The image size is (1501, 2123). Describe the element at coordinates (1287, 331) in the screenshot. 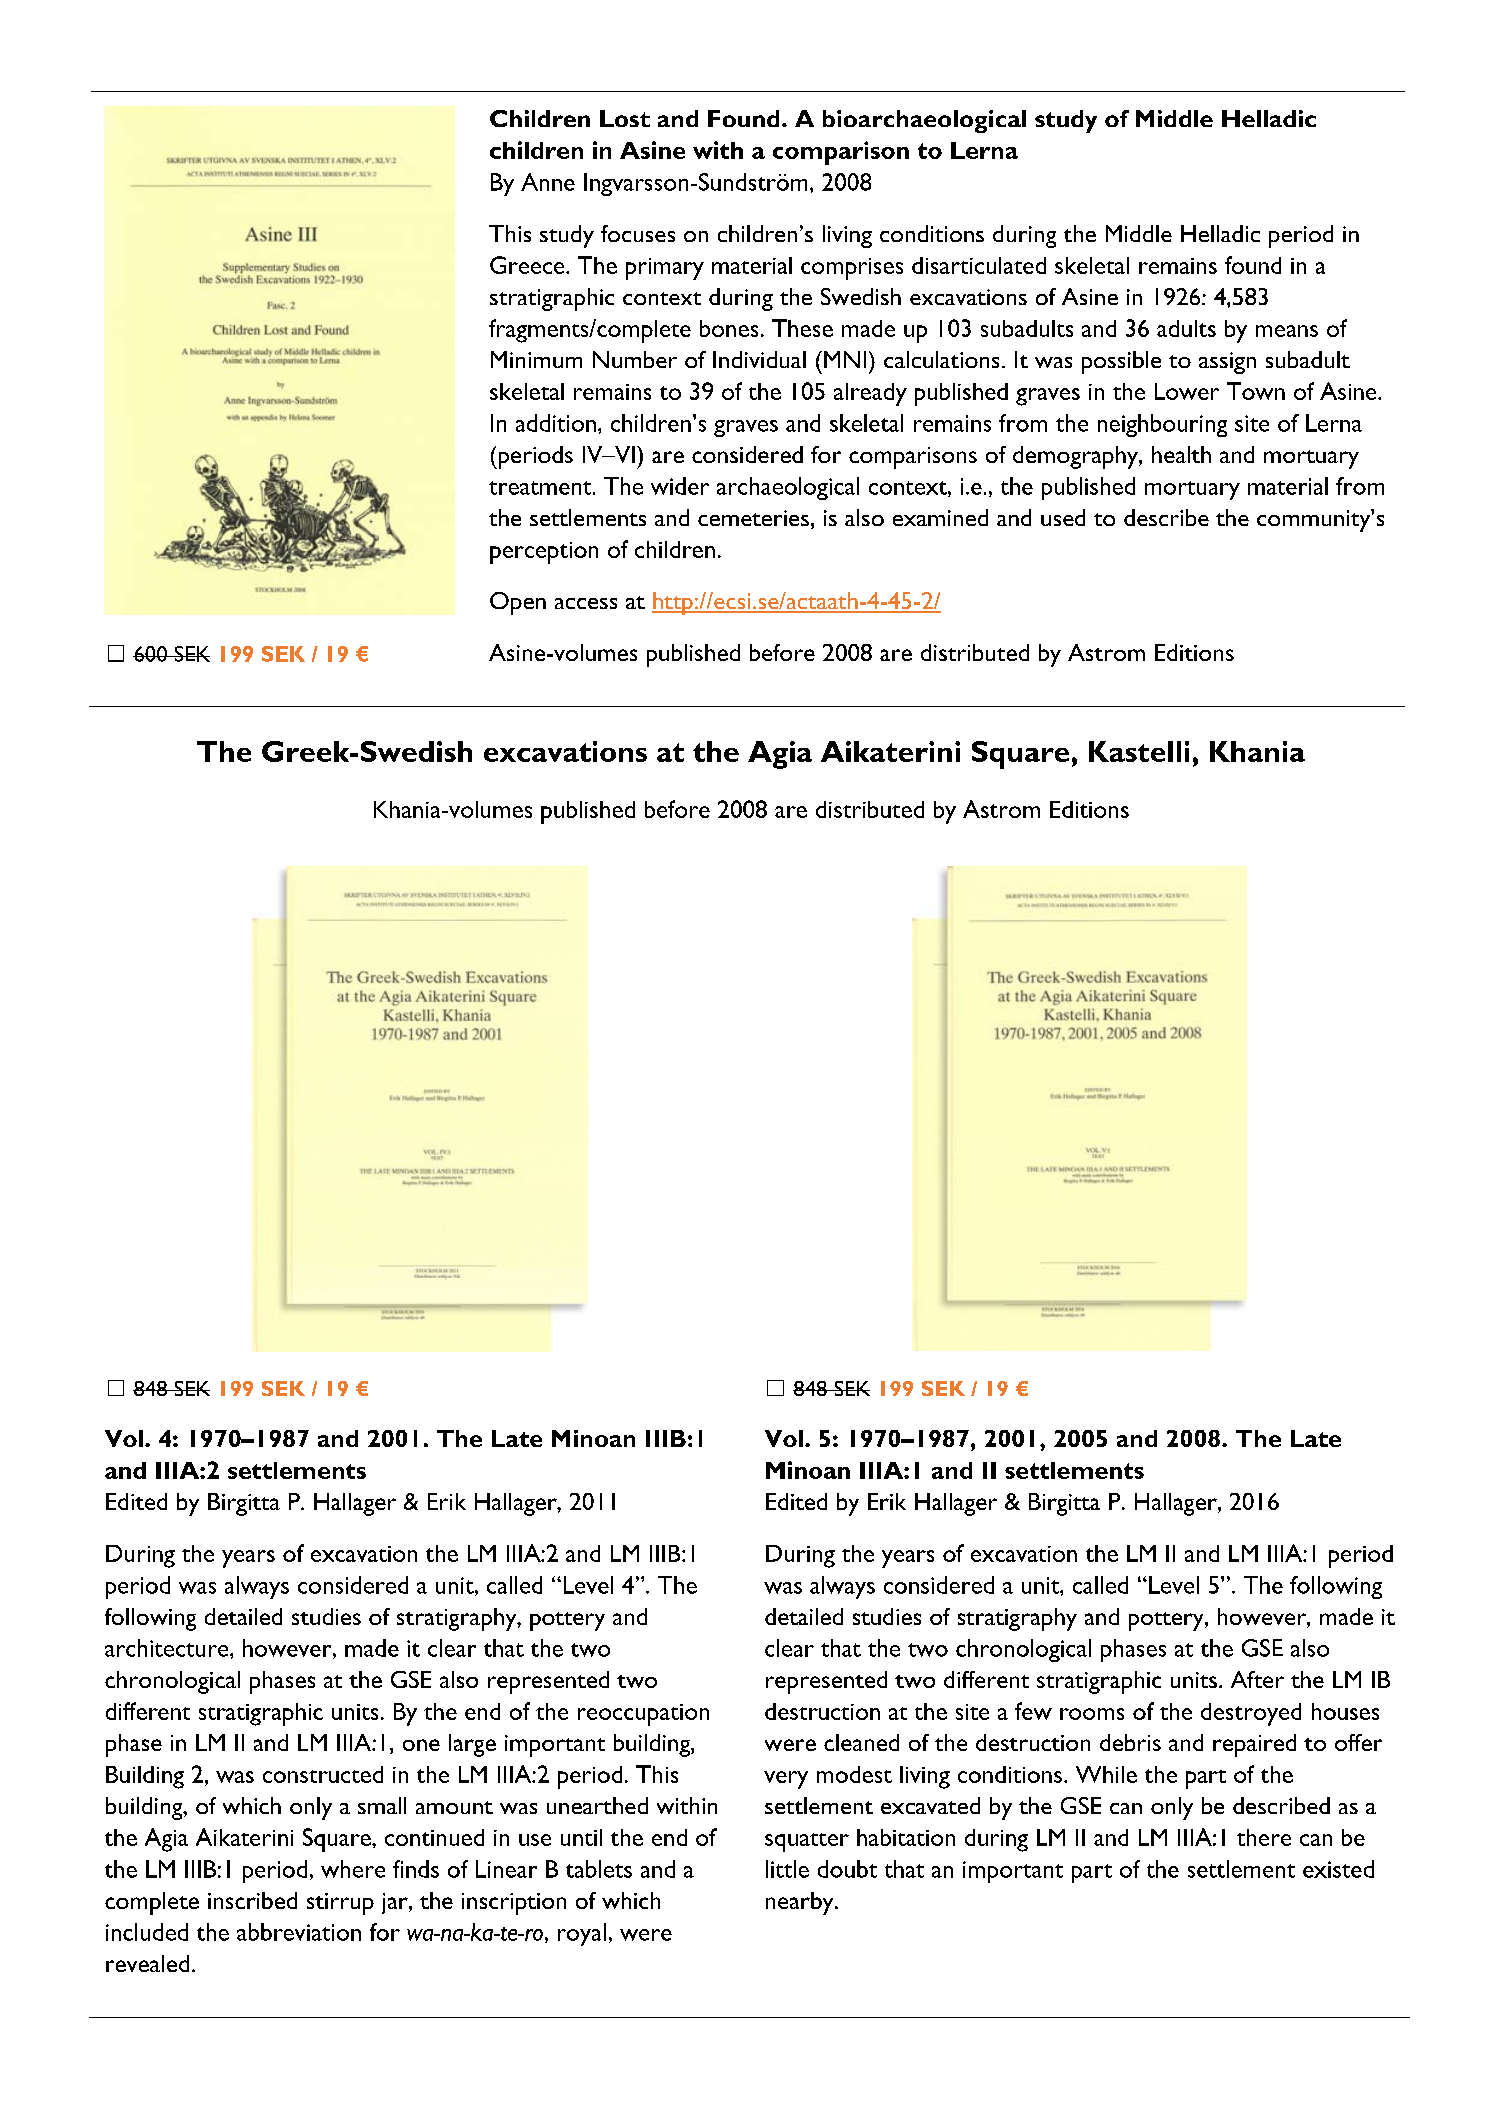

I see `means` at that location.
